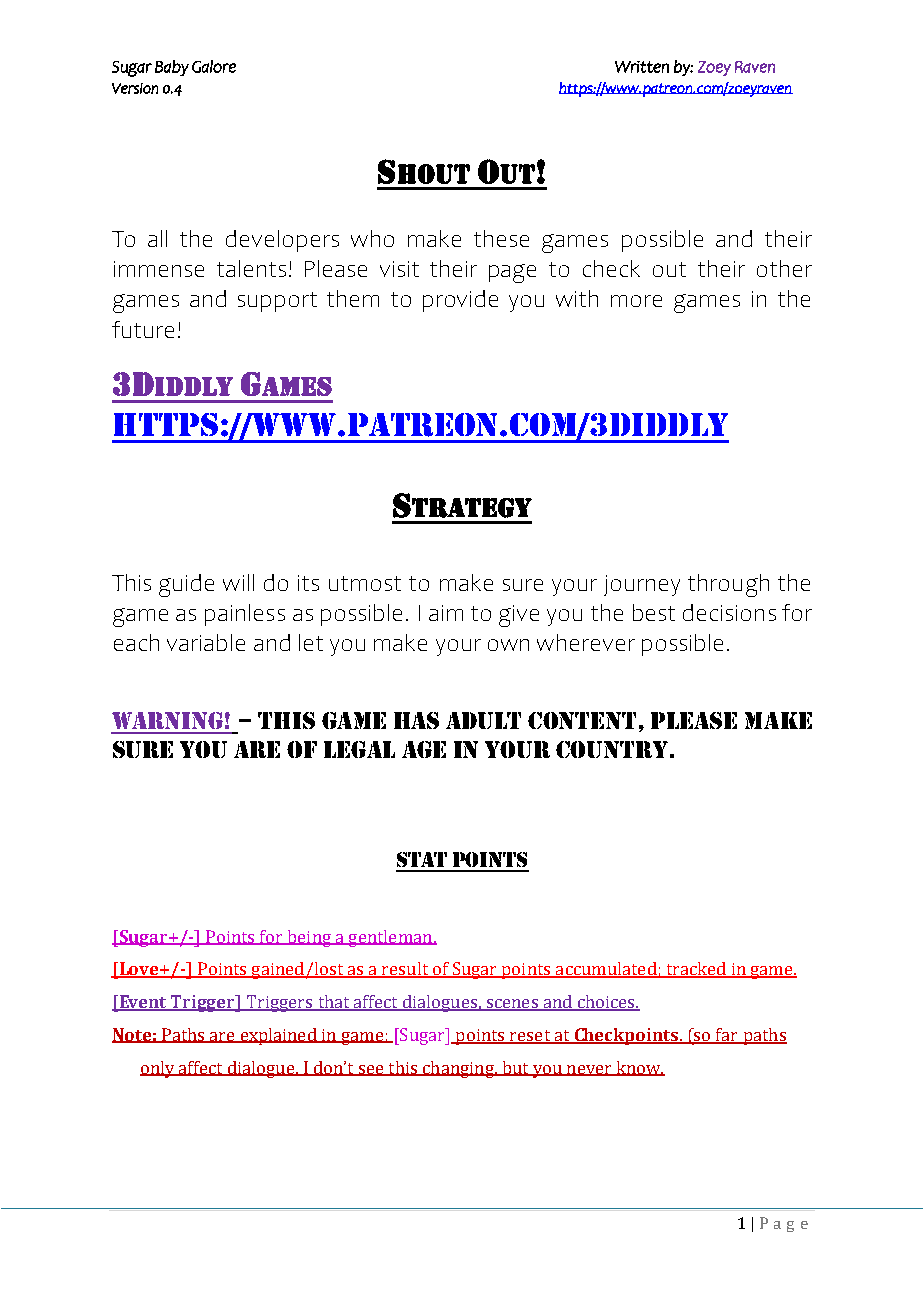  I want to click on future, so click(143, 329).
